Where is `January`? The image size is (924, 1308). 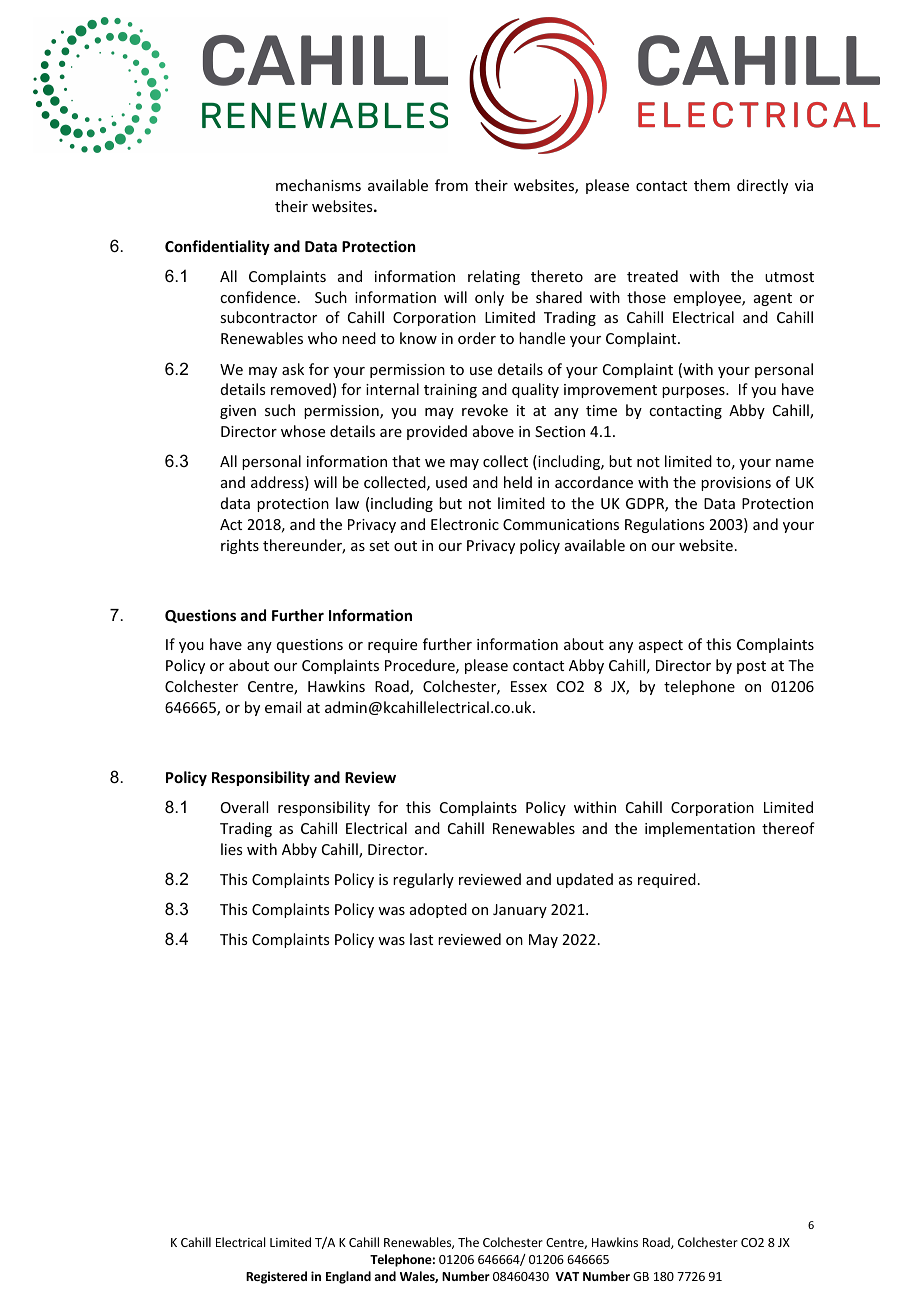 January is located at coordinates (520, 911).
